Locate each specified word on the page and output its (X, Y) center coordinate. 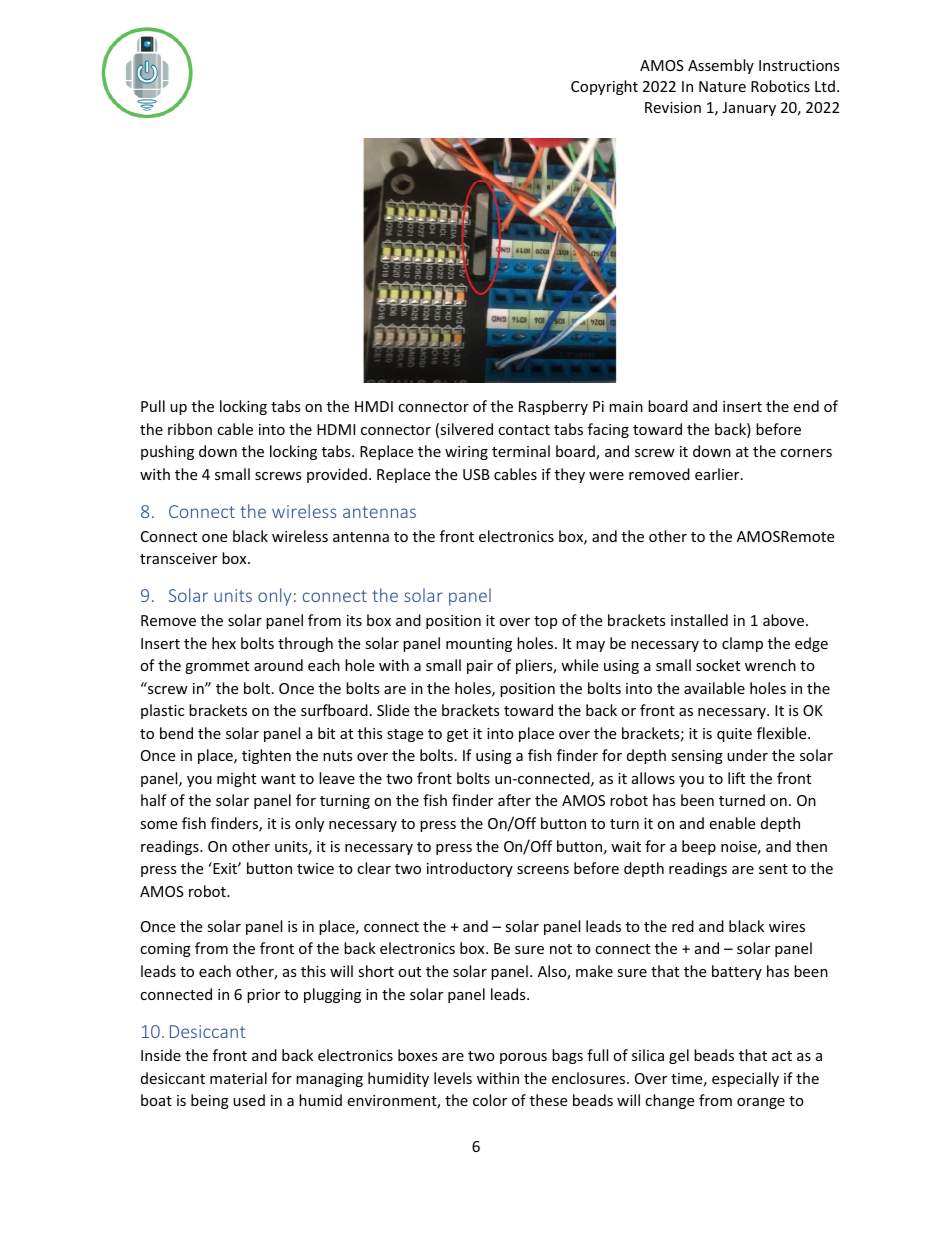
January (749, 109)
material (238, 1078)
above (783, 620)
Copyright (604, 87)
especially (745, 1079)
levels (453, 1078)
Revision (673, 107)
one (214, 538)
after (514, 800)
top (545, 622)
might (236, 779)
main (626, 406)
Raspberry (553, 407)
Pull (153, 406)
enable (732, 823)
